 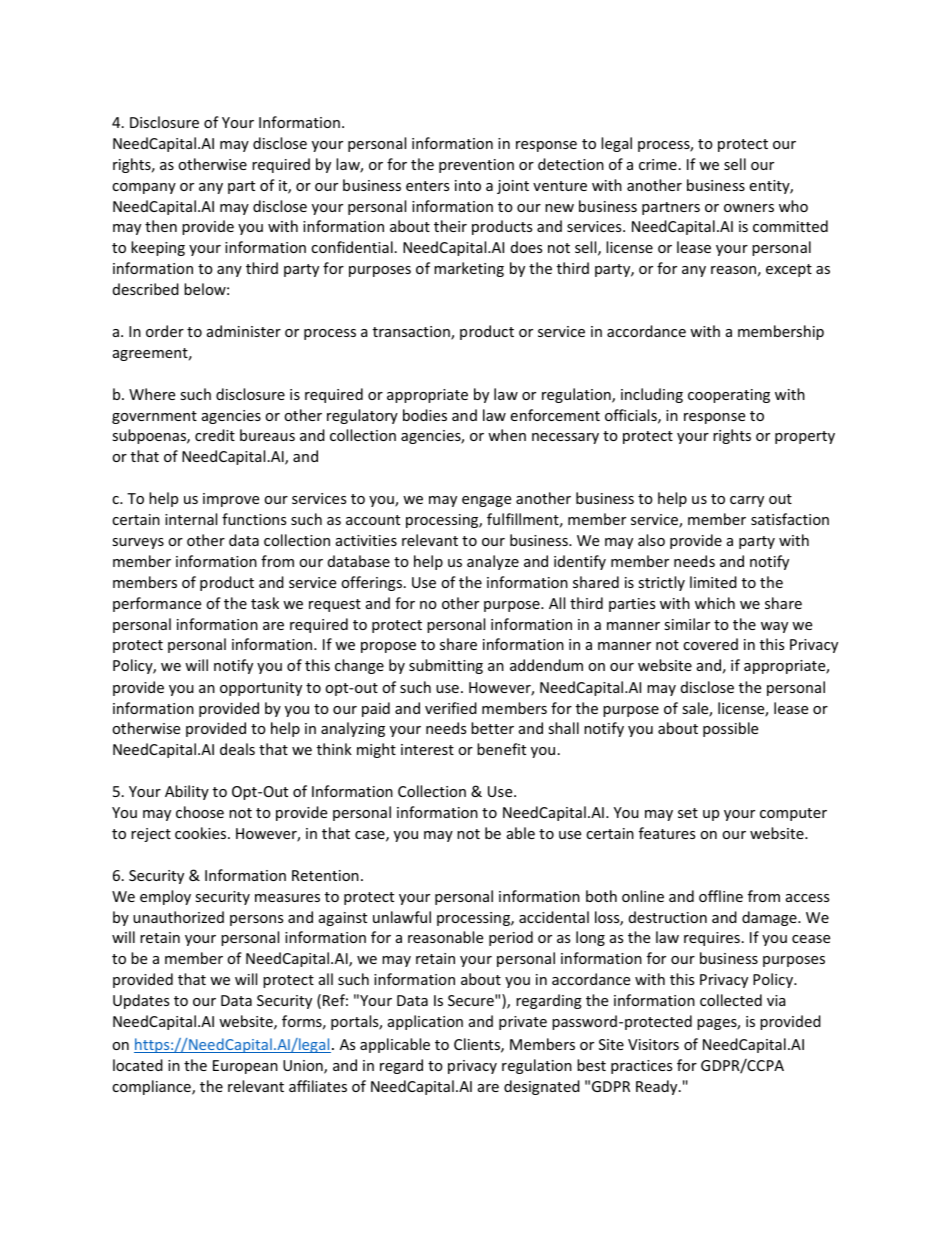 What do you see at coordinates (493, 562) in the screenshot?
I see `analyze` at bounding box center [493, 562].
